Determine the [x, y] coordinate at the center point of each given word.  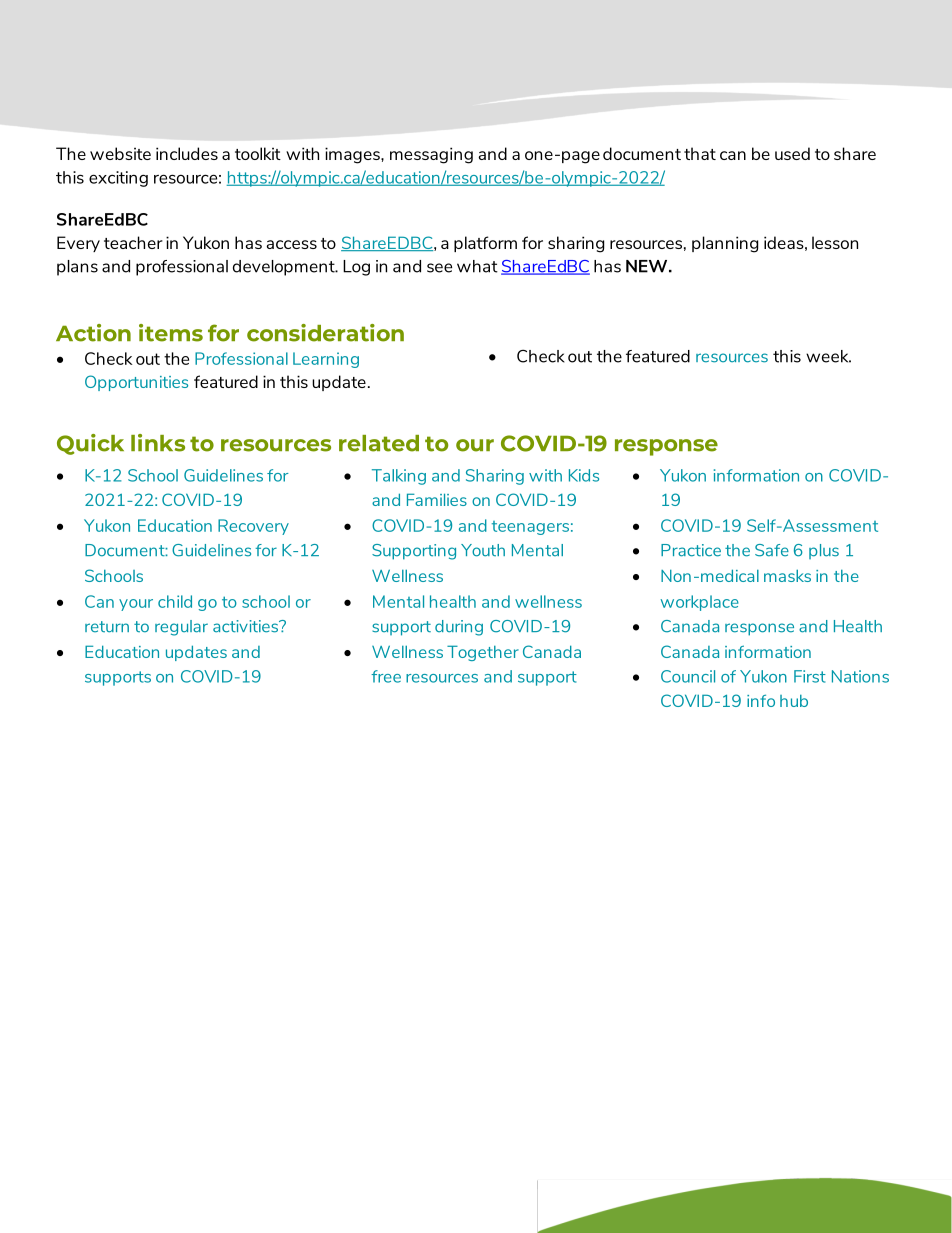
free [386, 676]
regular [181, 628]
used [792, 153]
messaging [431, 155]
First [810, 676]
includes [187, 153]
